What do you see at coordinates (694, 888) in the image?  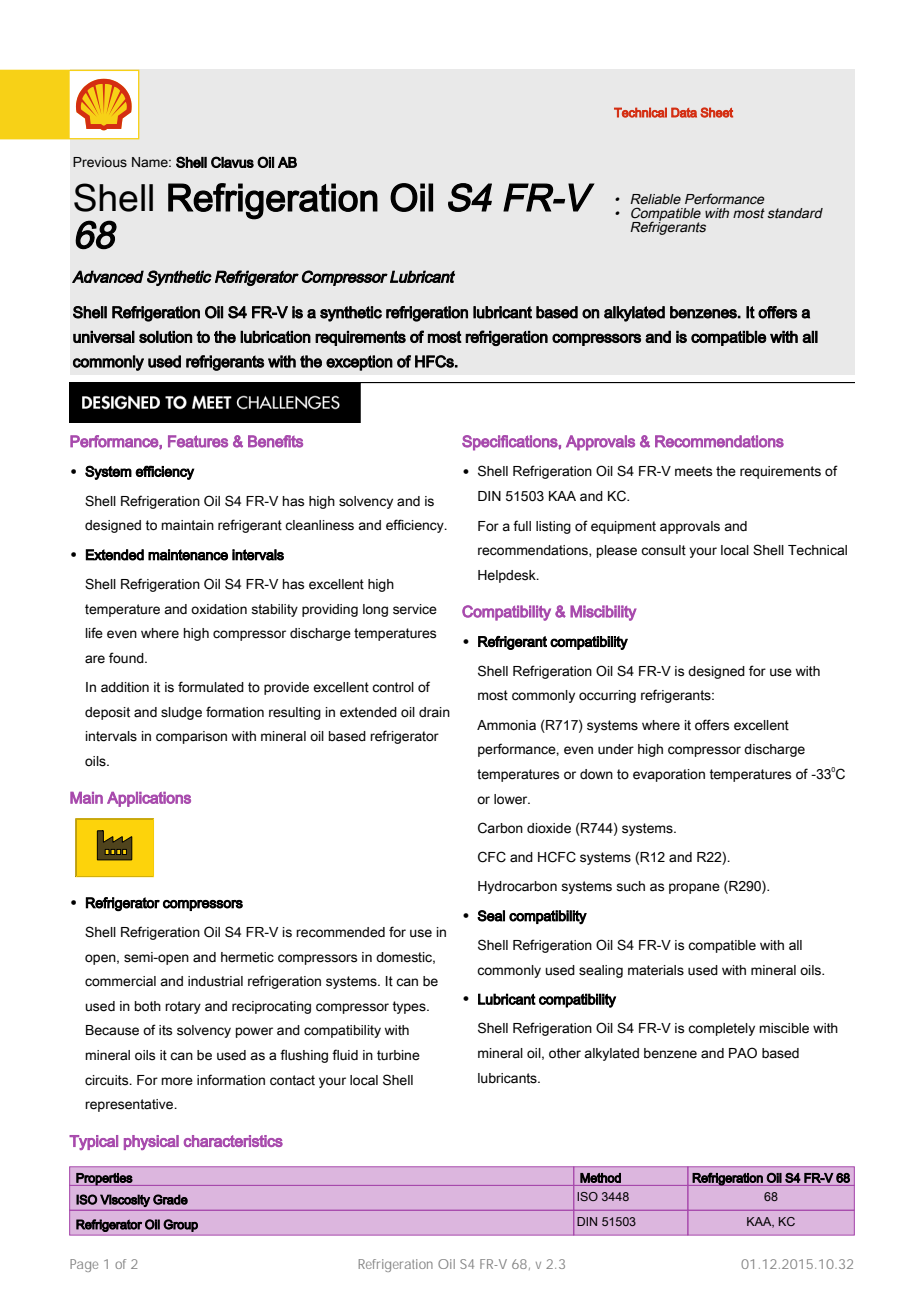 I see `propane` at bounding box center [694, 888].
